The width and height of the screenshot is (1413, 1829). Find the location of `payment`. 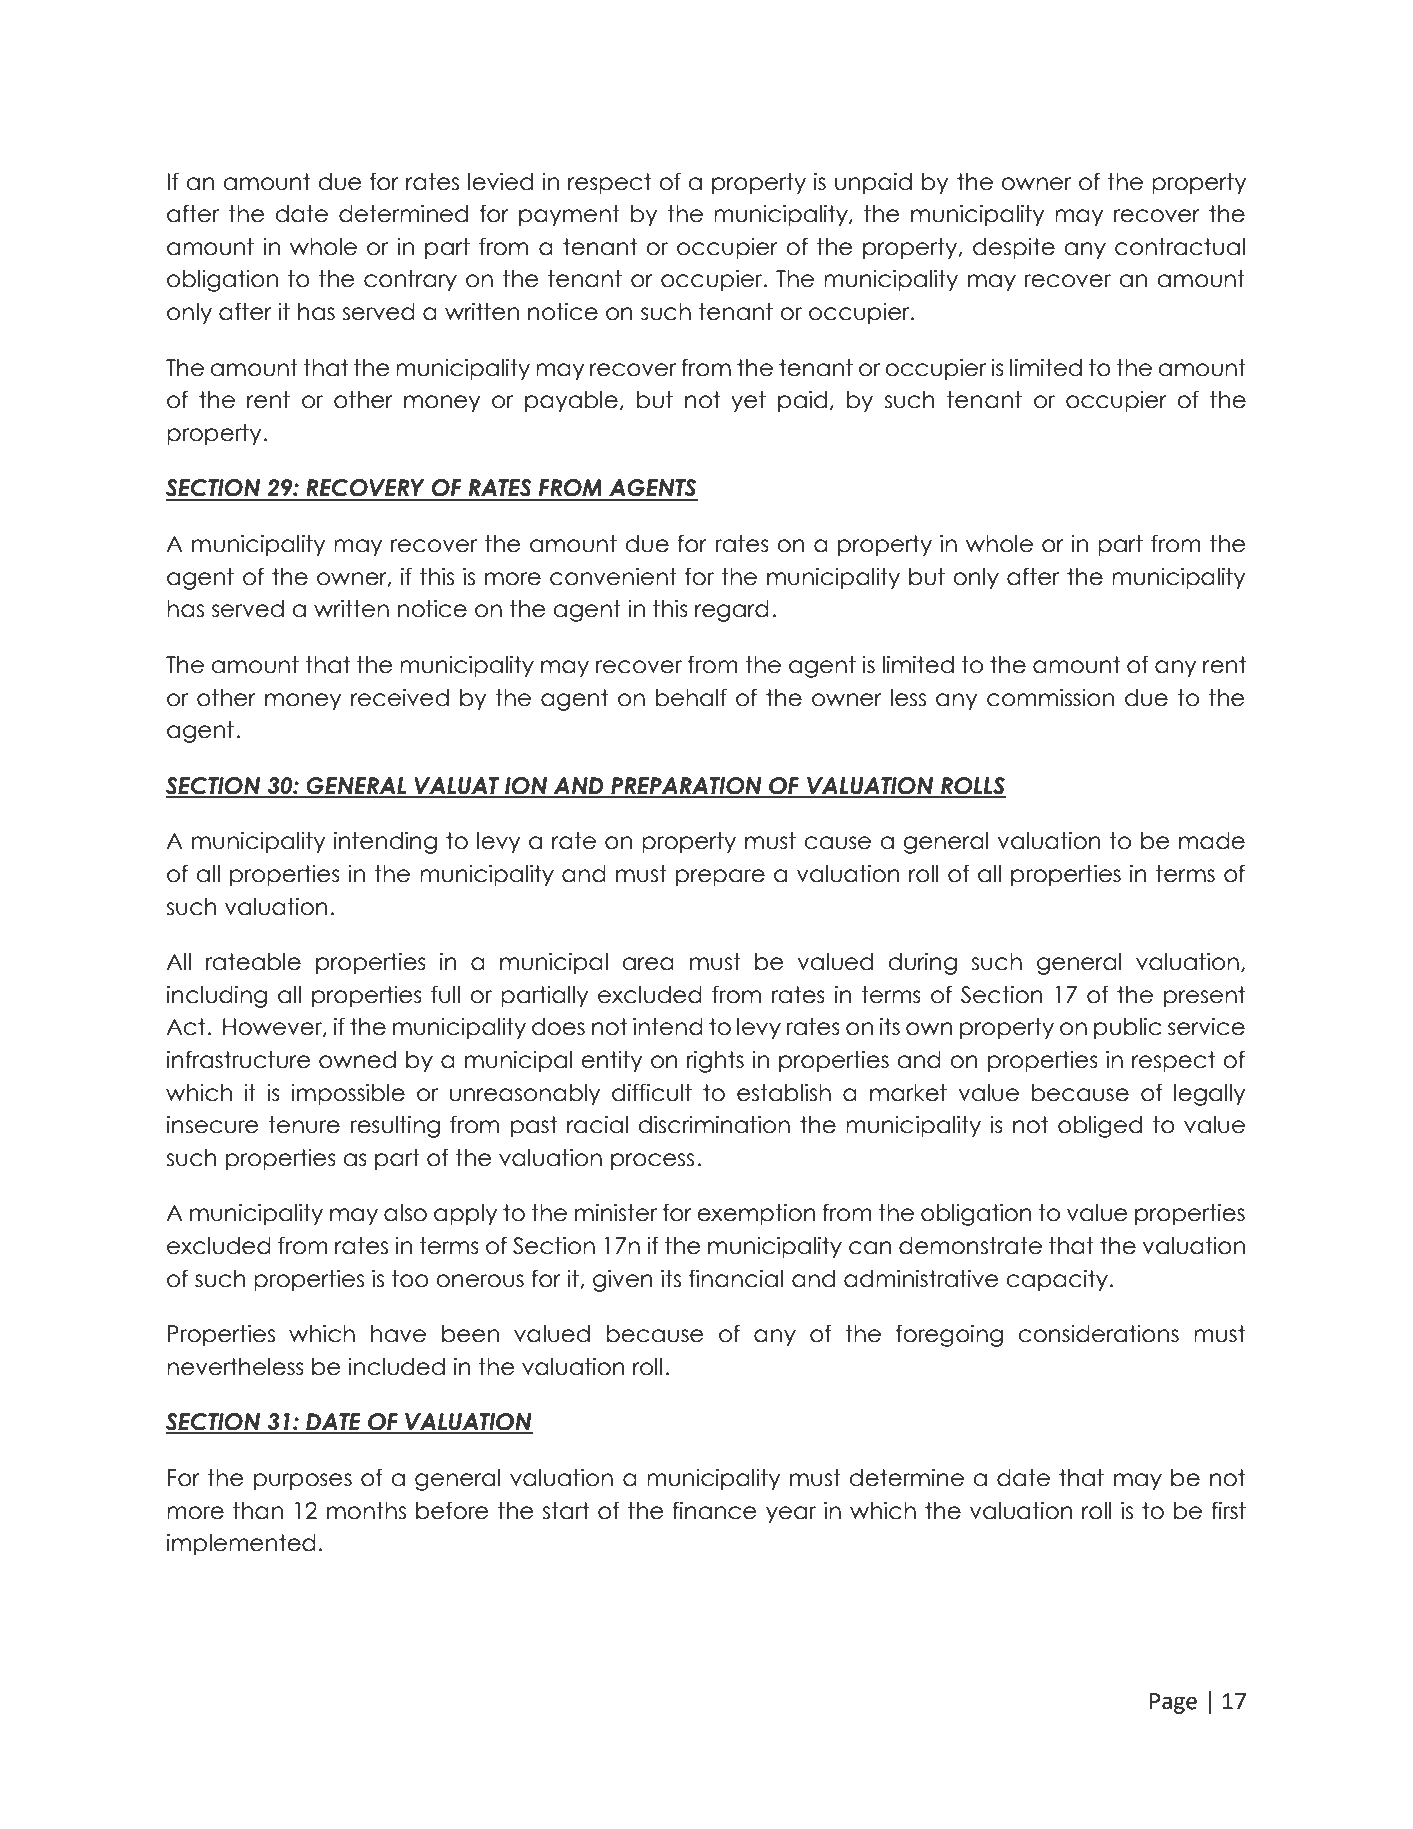

payment is located at coordinates (569, 216).
